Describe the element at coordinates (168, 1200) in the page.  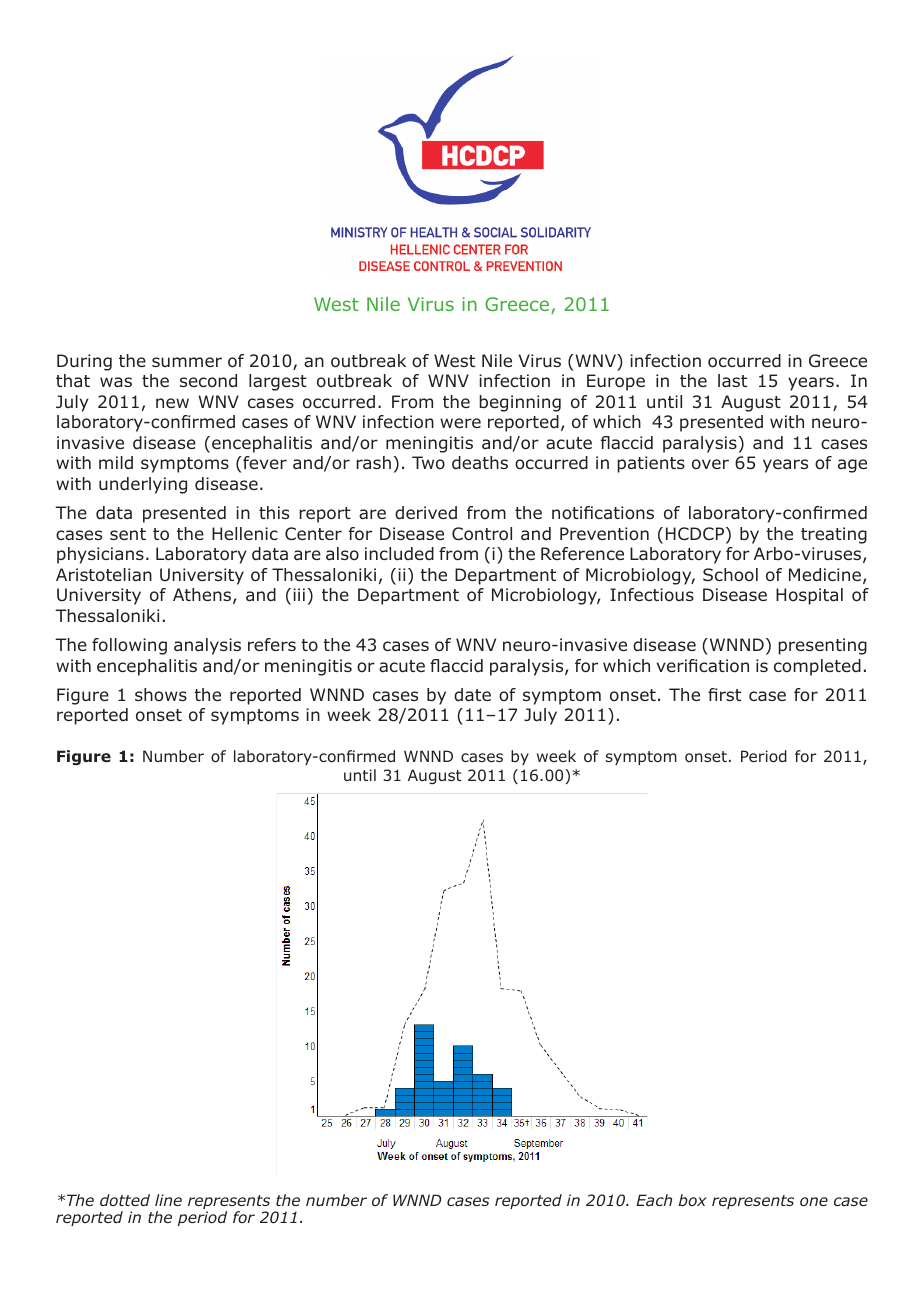
I see `line` at that location.
